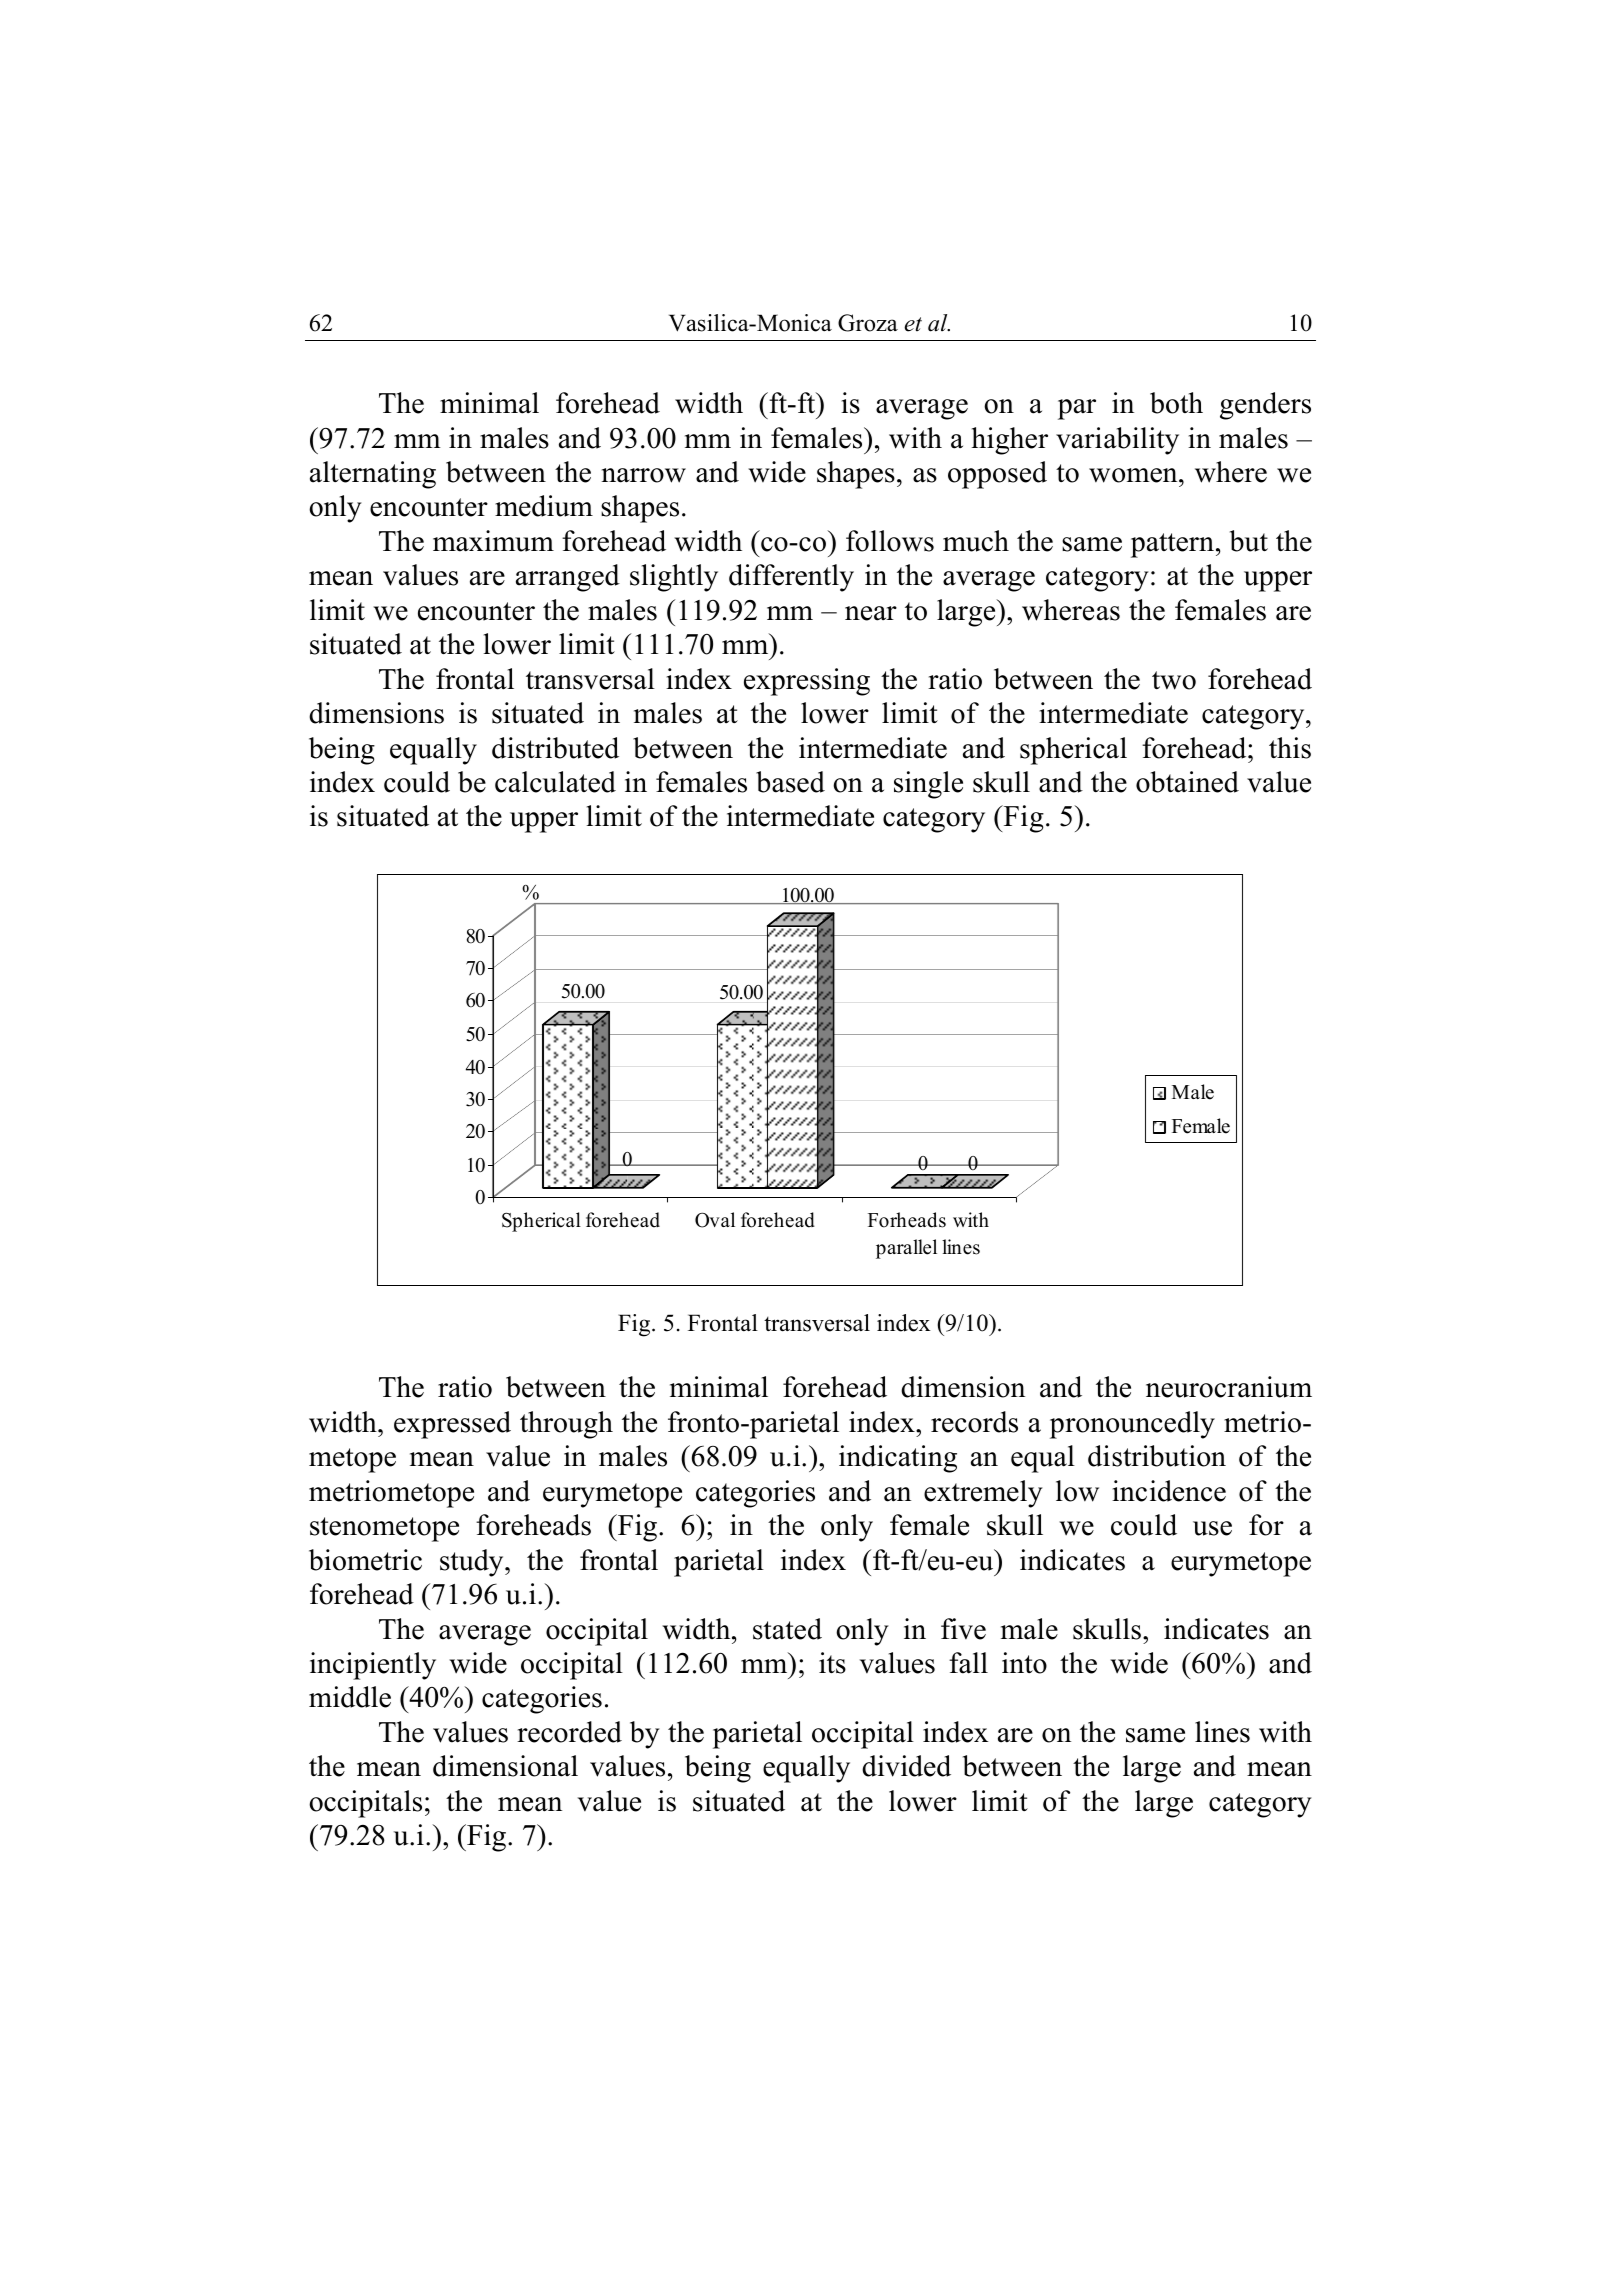 The image size is (1620, 2293). What do you see at coordinates (1132, 1425) in the screenshot?
I see `pronouncedly` at bounding box center [1132, 1425].
